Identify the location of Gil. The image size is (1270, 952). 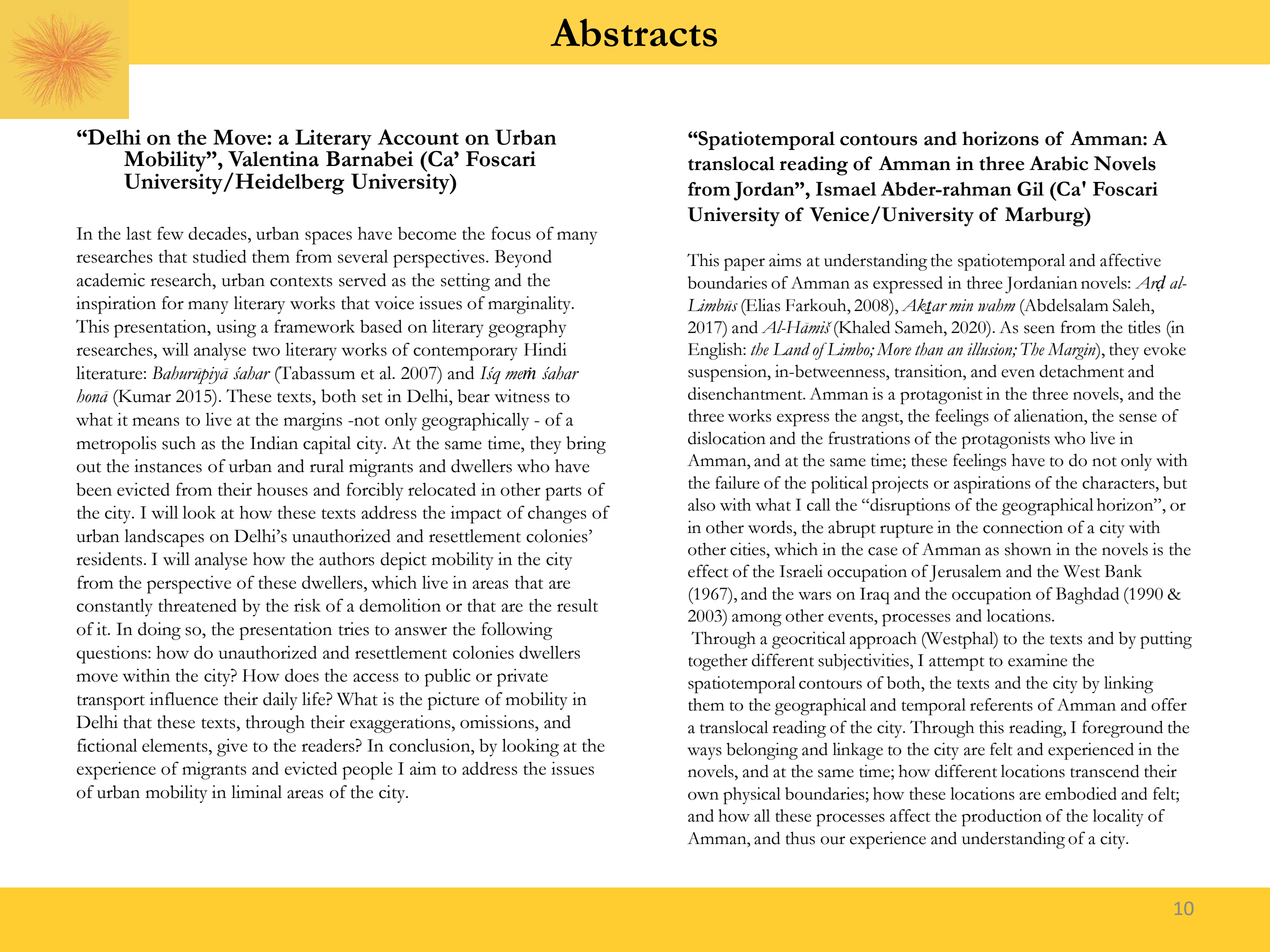
(1030, 188).
